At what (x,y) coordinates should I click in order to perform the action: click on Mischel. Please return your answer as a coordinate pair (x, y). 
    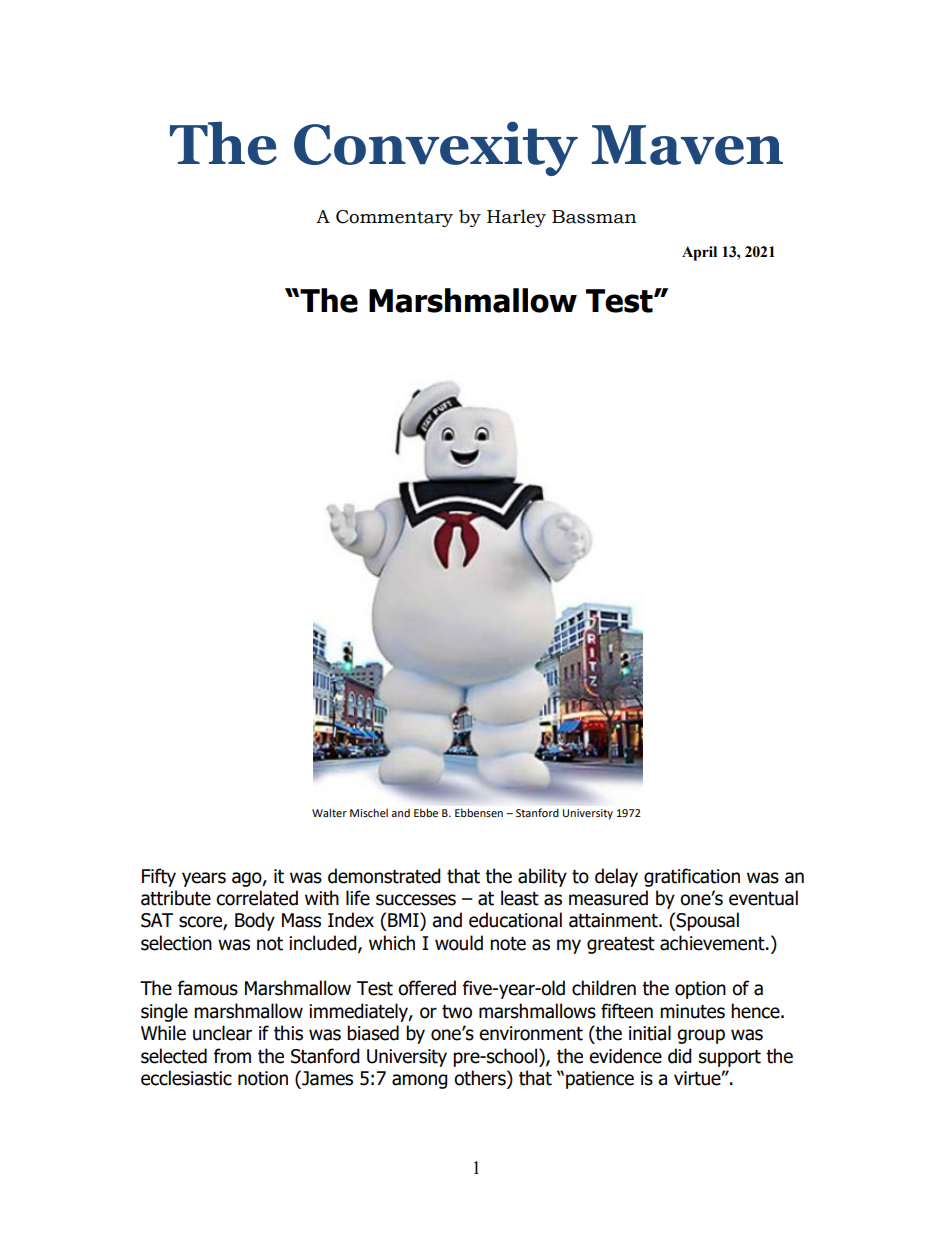
    Looking at the image, I should click on (369, 812).
